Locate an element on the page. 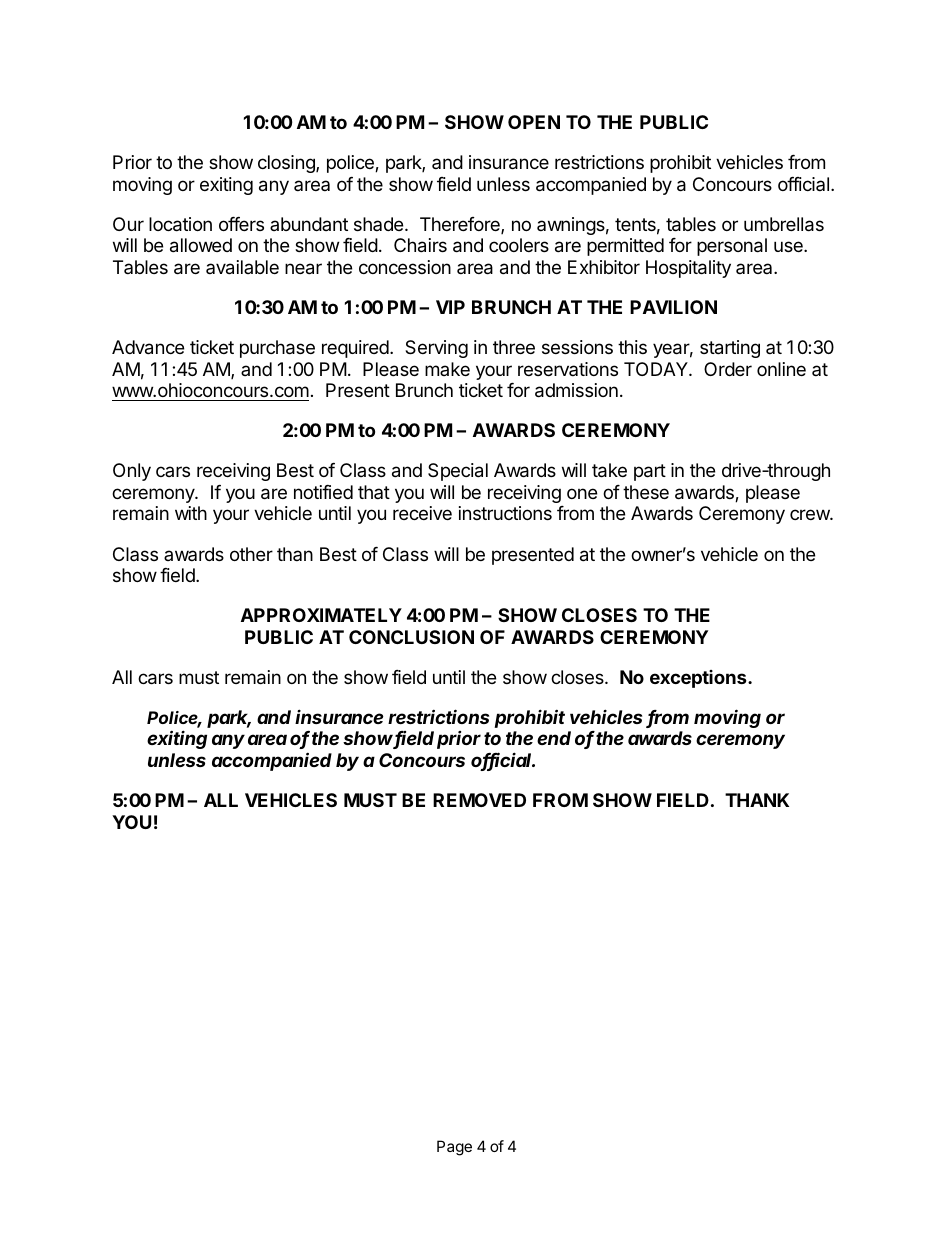 This document has width=952, height=1233. APPROXIMATELY is located at coordinates (321, 615).
